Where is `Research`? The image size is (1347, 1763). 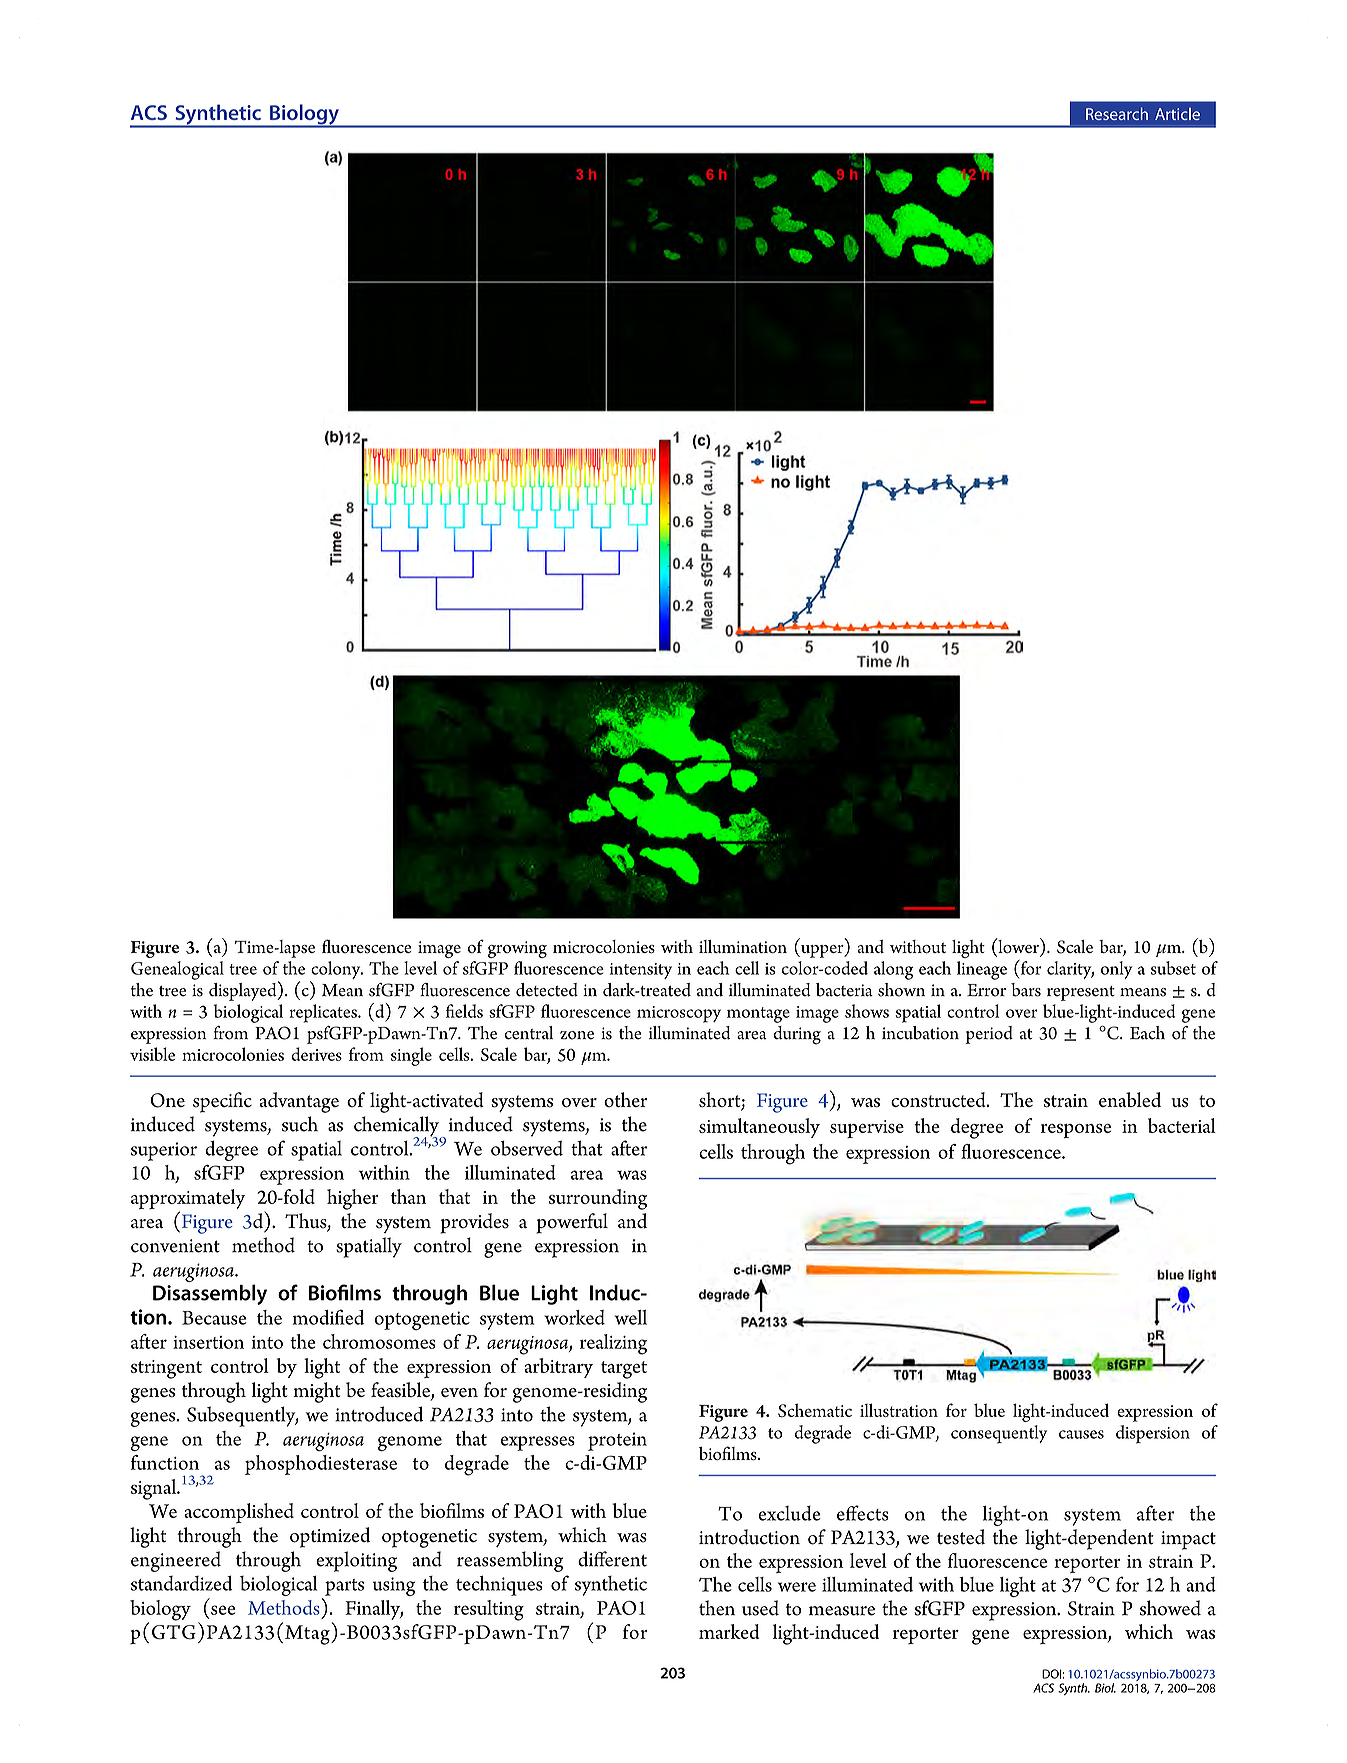 Research is located at coordinates (1117, 113).
